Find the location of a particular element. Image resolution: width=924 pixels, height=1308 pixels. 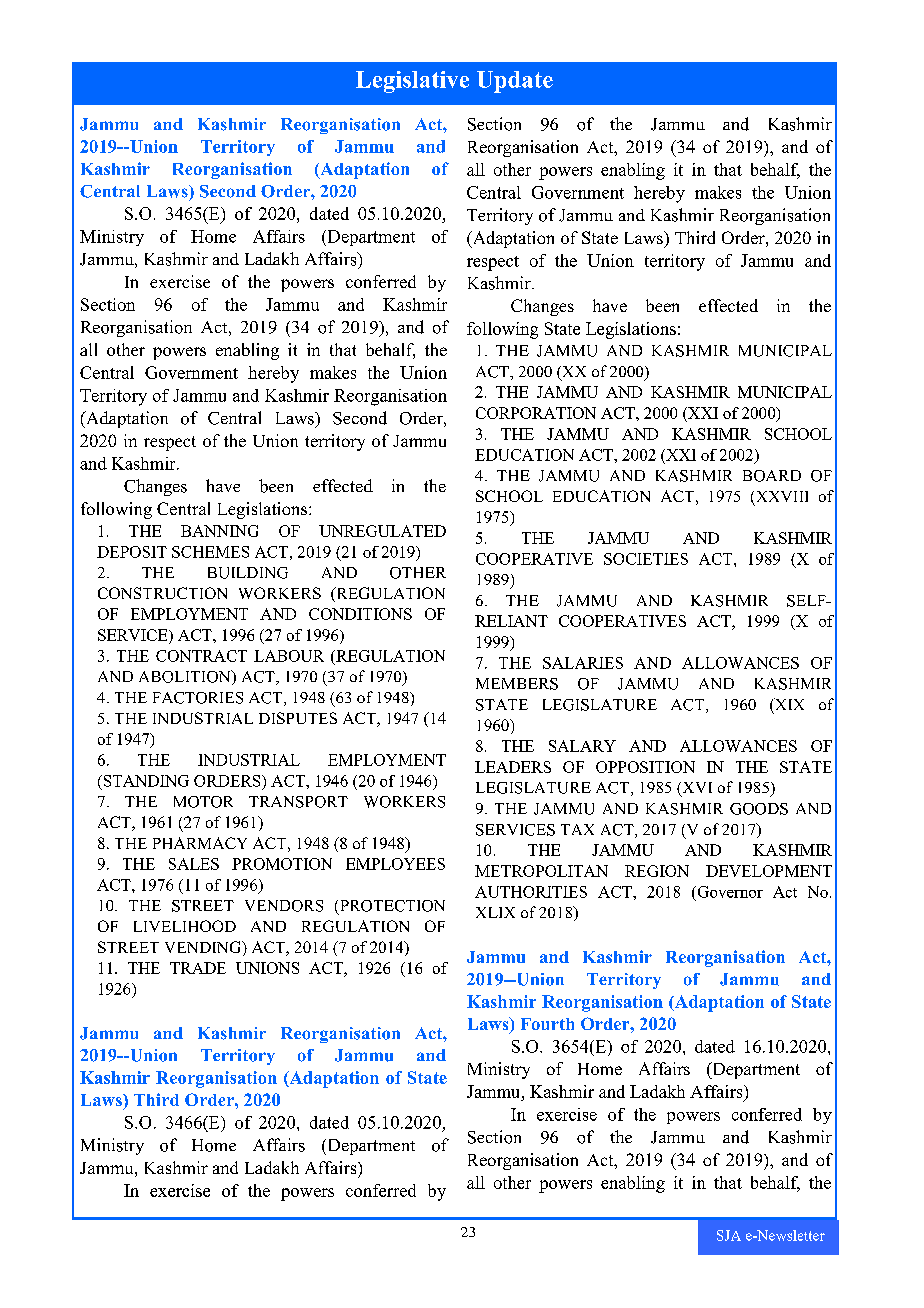

SALARIES is located at coordinates (583, 663).
